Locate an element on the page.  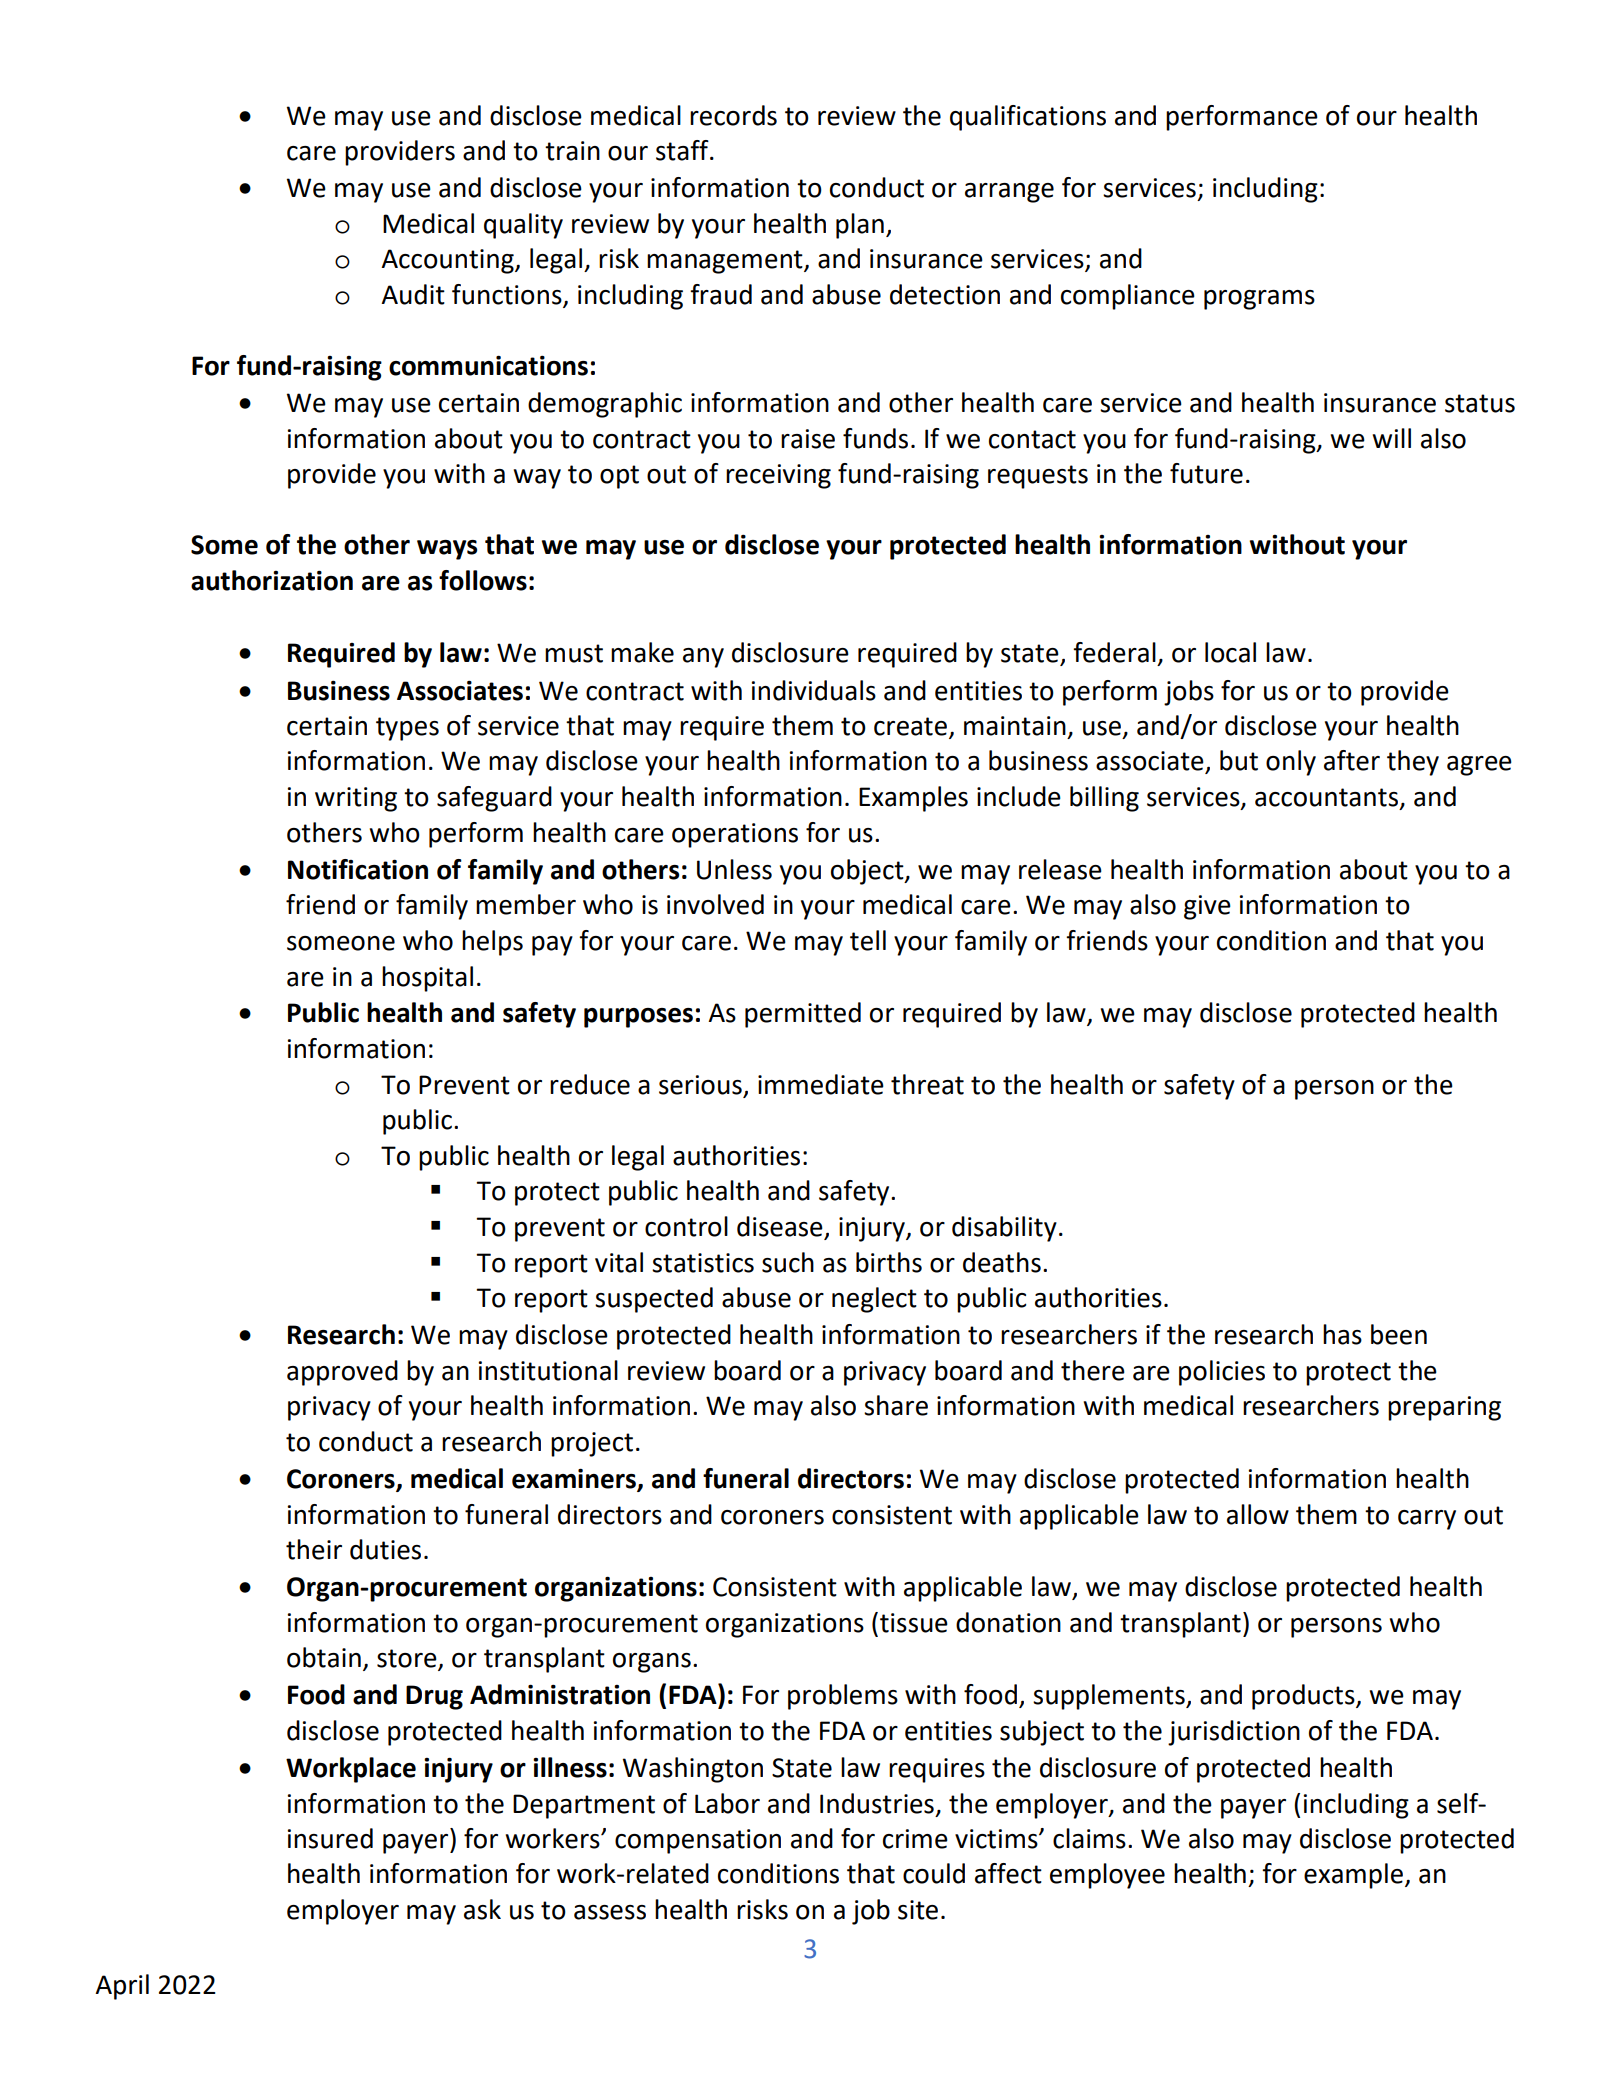
immediate is located at coordinates (821, 1084).
